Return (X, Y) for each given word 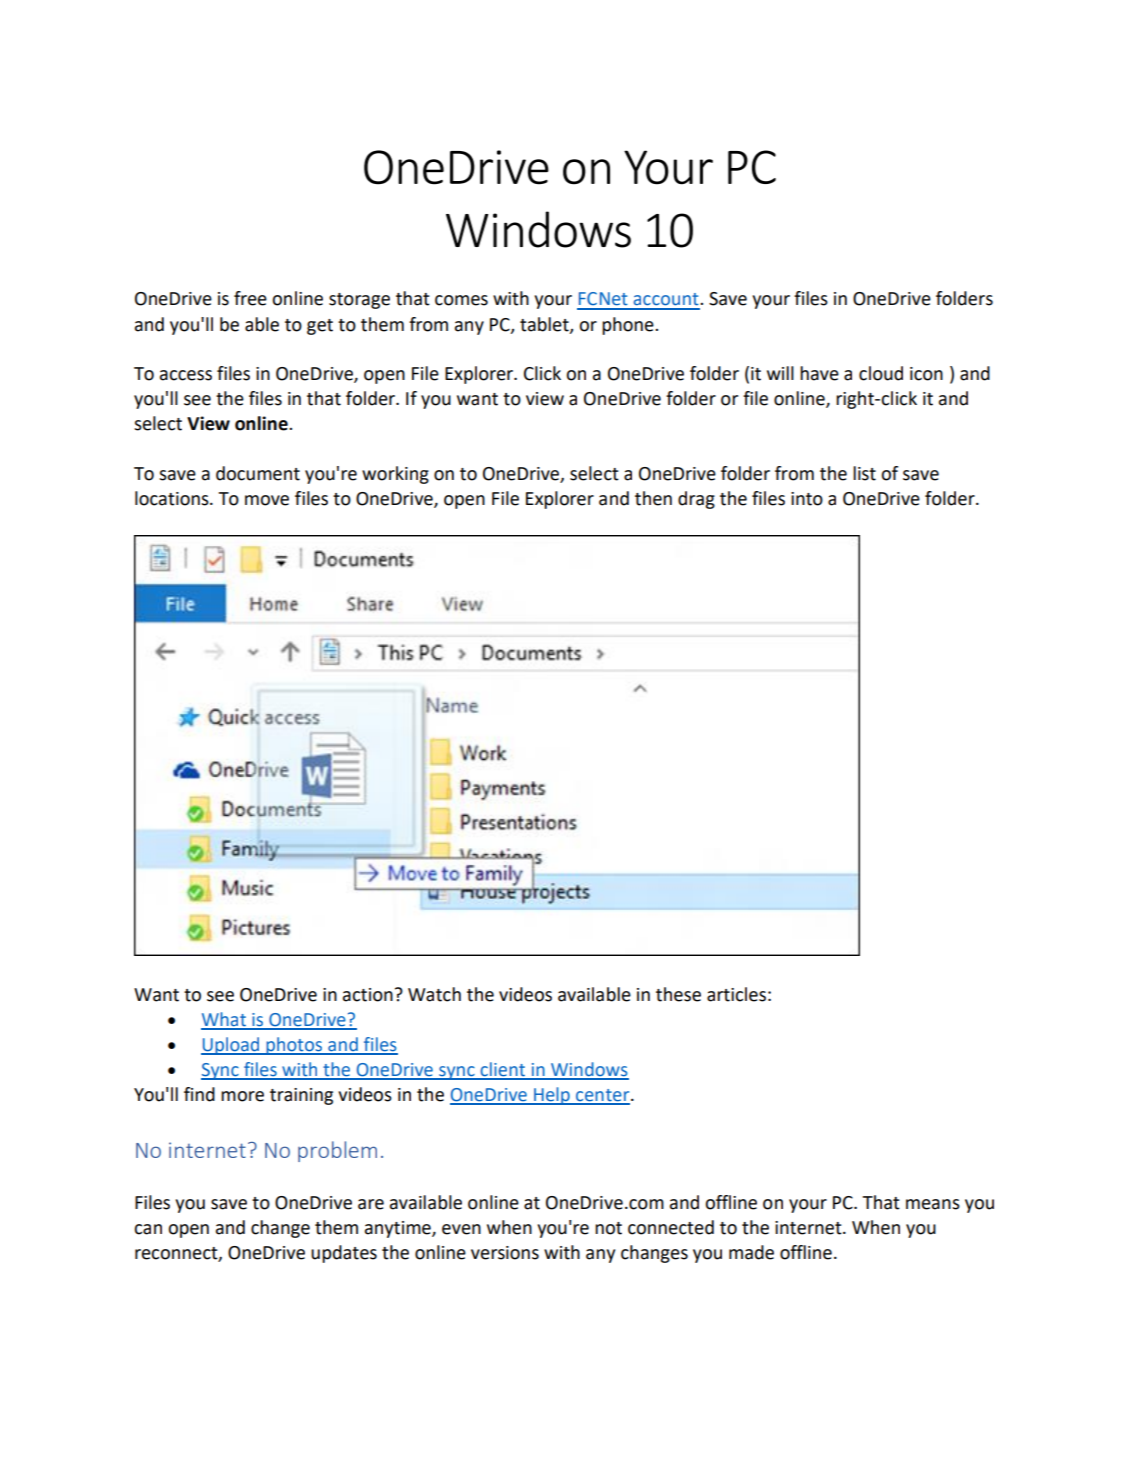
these (678, 994)
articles (736, 994)
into (807, 499)
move (267, 500)
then (653, 498)
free (250, 298)
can (148, 1229)
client (502, 1070)
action (368, 995)
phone (629, 326)
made (751, 1252)
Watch (434, 994)
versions (505, 1253)
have (819, 373)
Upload (231, 1046)
